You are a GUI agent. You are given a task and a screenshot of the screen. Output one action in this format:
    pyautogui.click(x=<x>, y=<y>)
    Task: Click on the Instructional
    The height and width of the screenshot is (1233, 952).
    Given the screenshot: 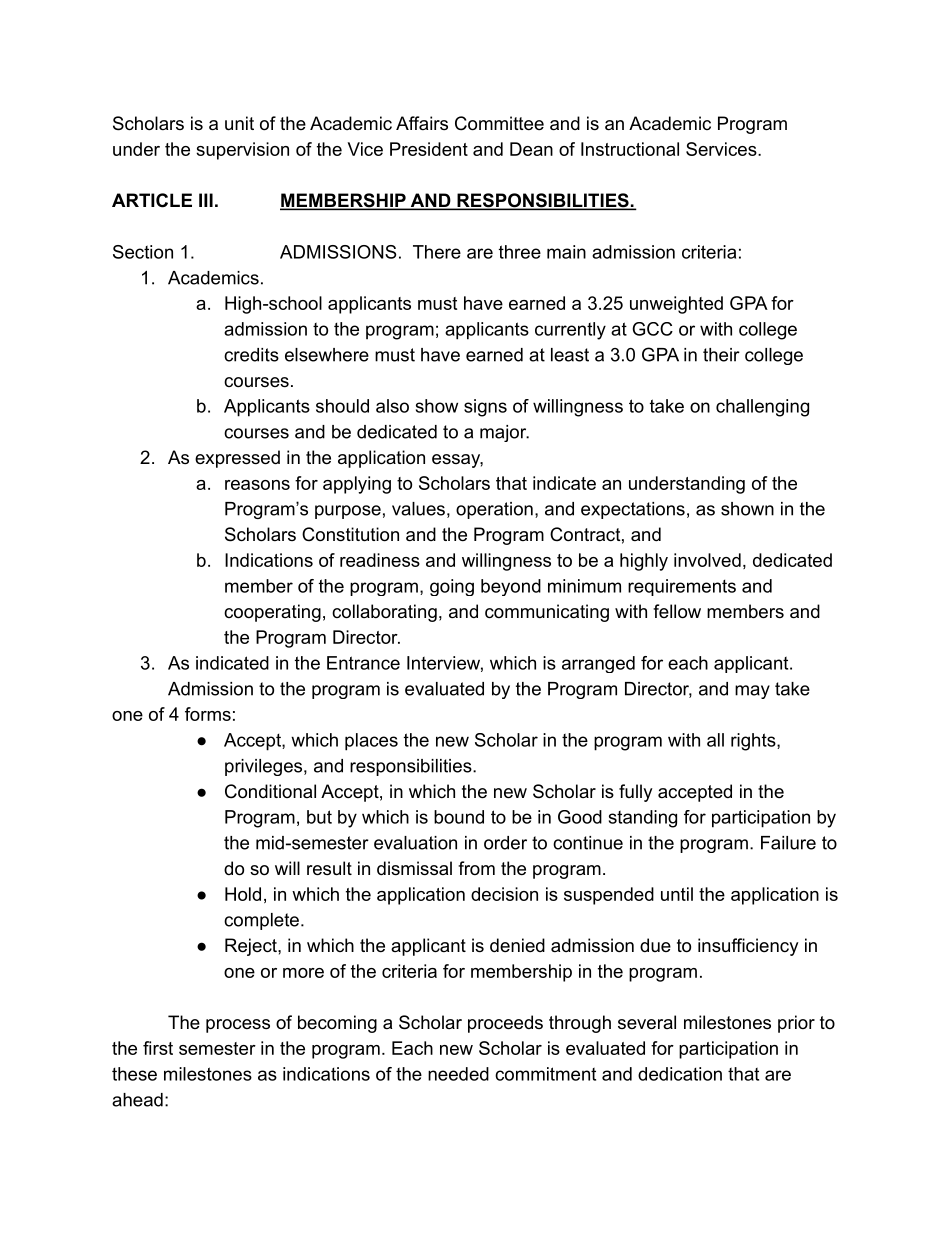 What is the action you would take?
    pyautogui.click(x=630, y=149)
